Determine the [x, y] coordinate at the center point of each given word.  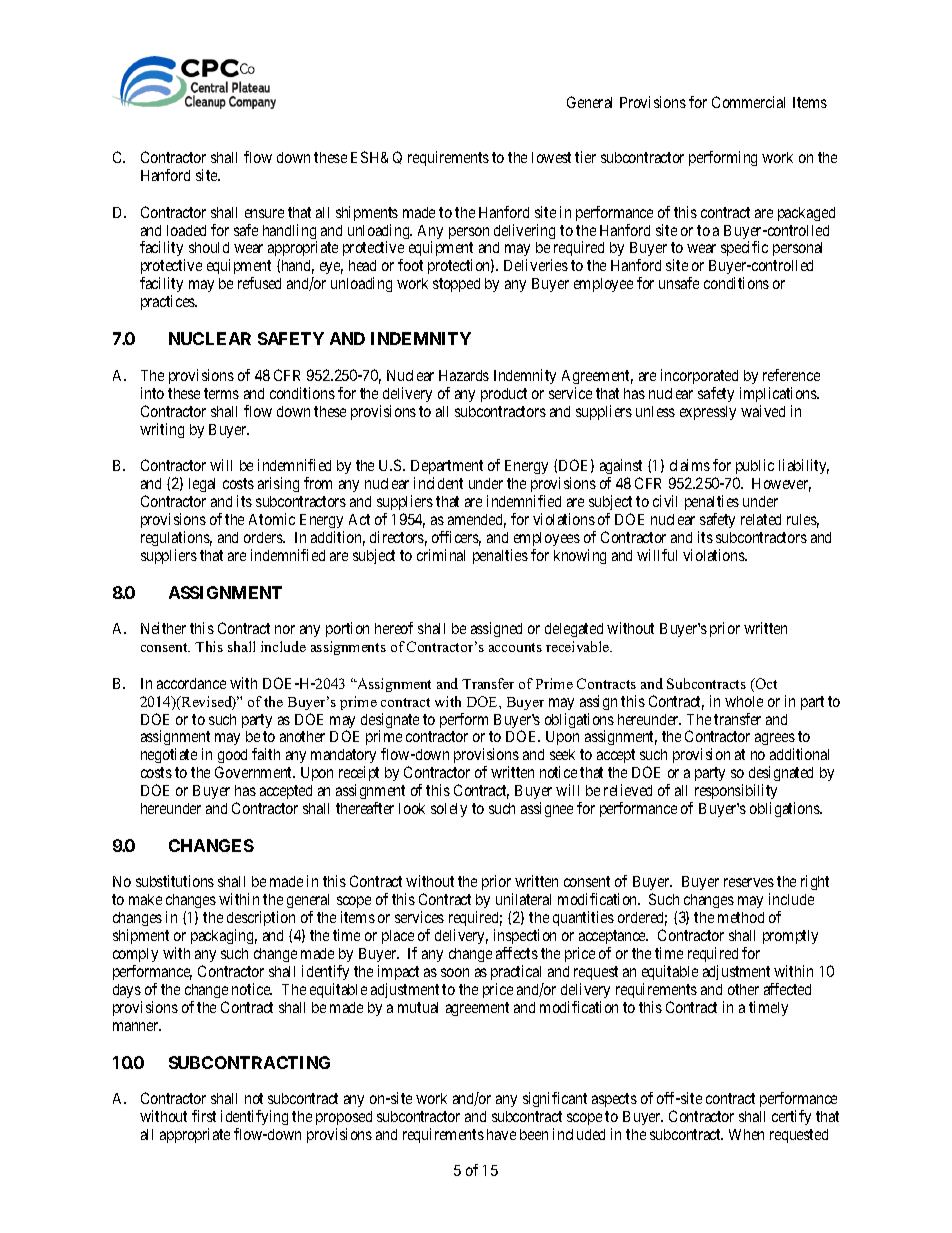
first [204, 1116]
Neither [163, 628]
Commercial [748, 102]
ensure [264, 213]
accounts [515, 647]
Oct [765, 683]
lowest [551, 157]
